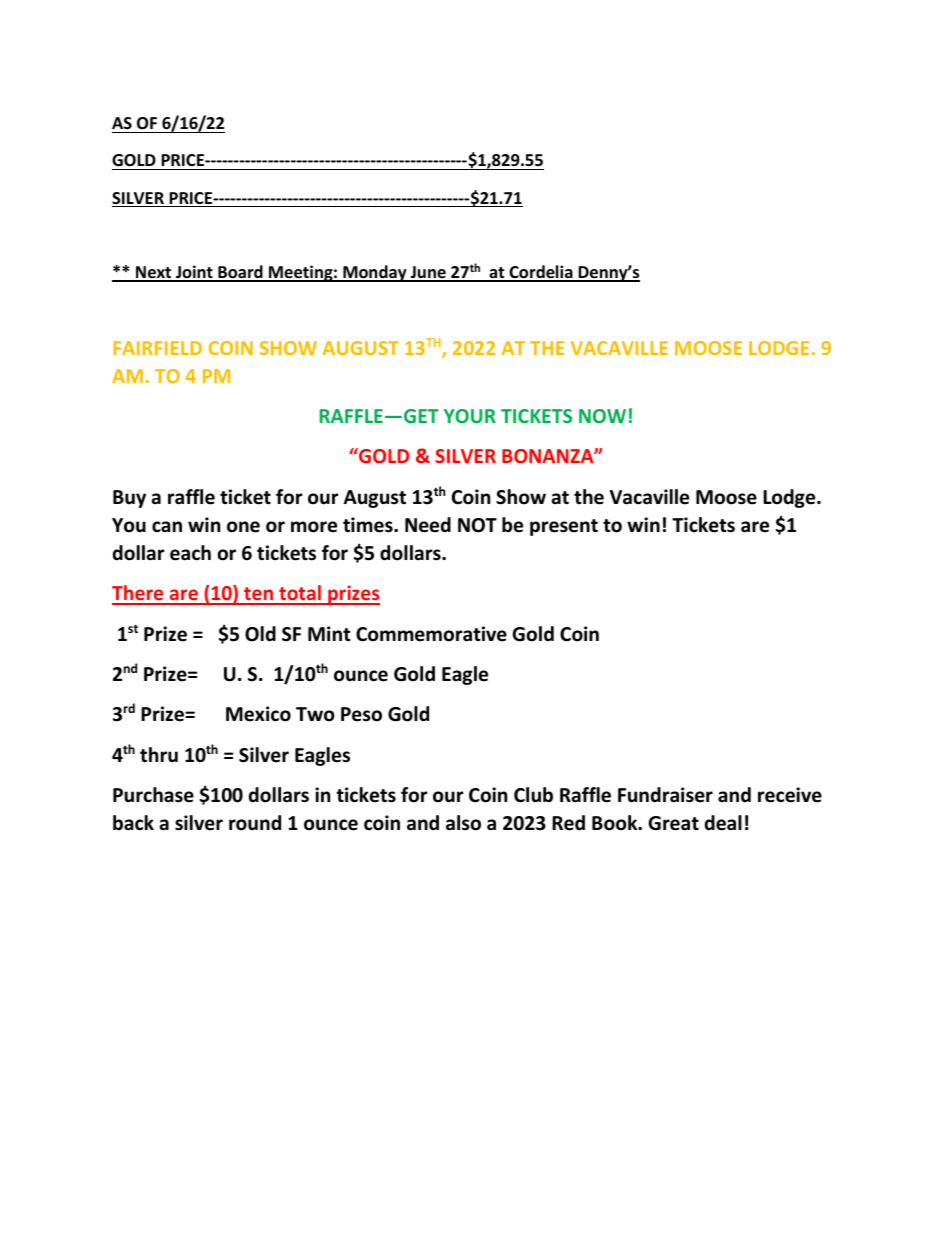  Describe the element at coordinates (431, 634) in the document. I see `Commemorative` at that location.
